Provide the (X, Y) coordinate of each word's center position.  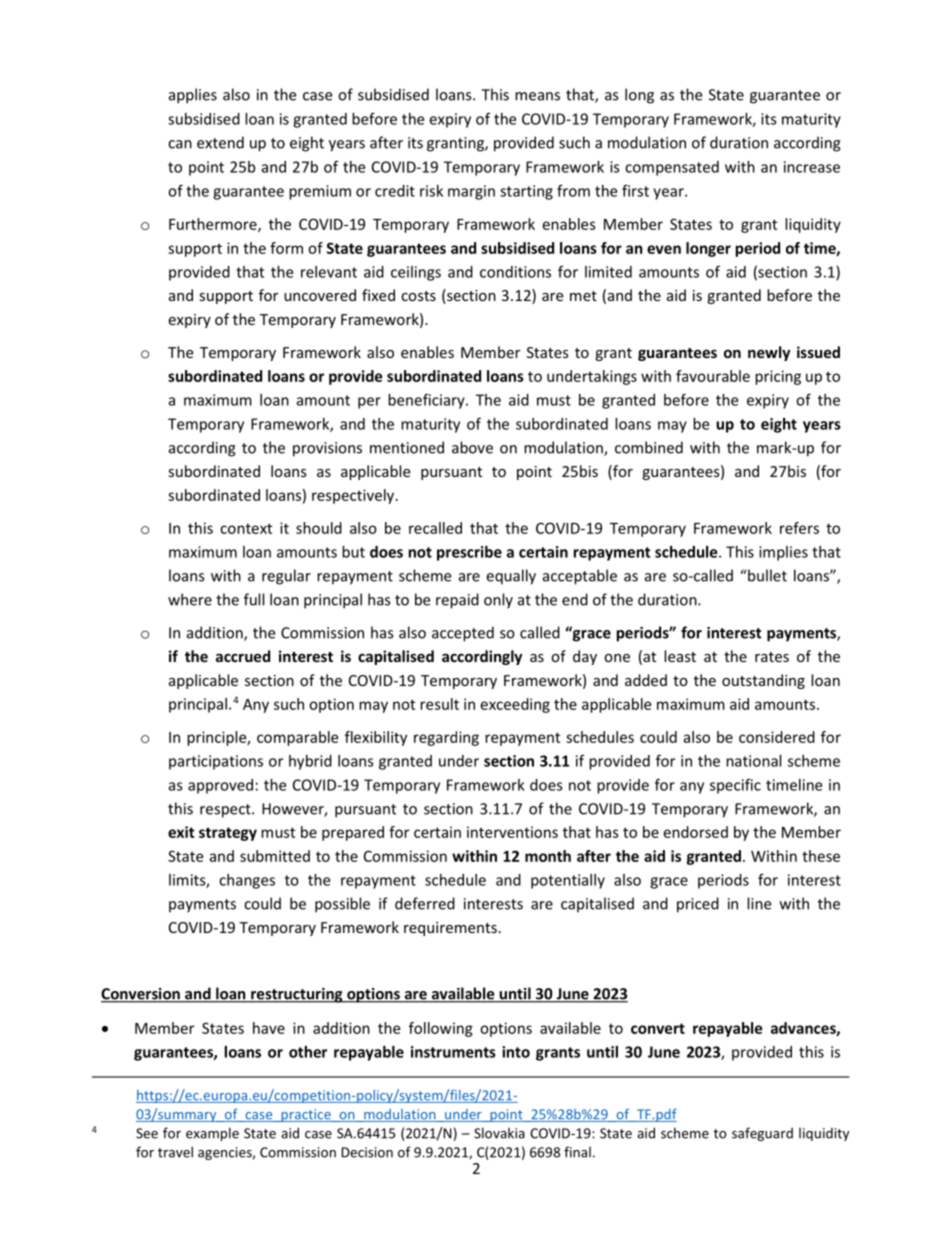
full (254, 599)
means (537, 96)
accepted (463, 634)
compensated (672, 168)
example (212, 1134)
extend (220, 142)
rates (772, 657)
